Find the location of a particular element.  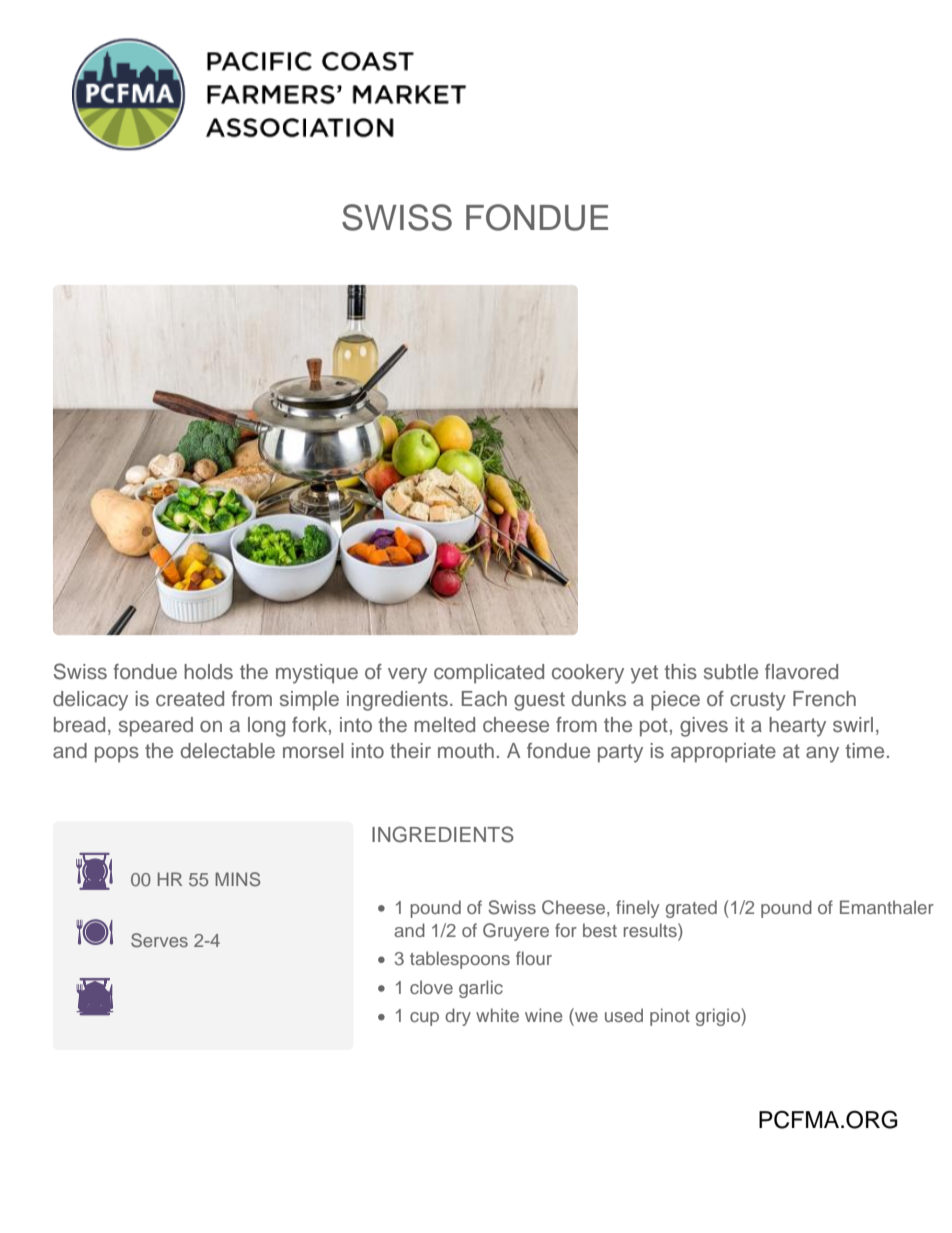

Gruyere is located at coordinates (516, 932).
